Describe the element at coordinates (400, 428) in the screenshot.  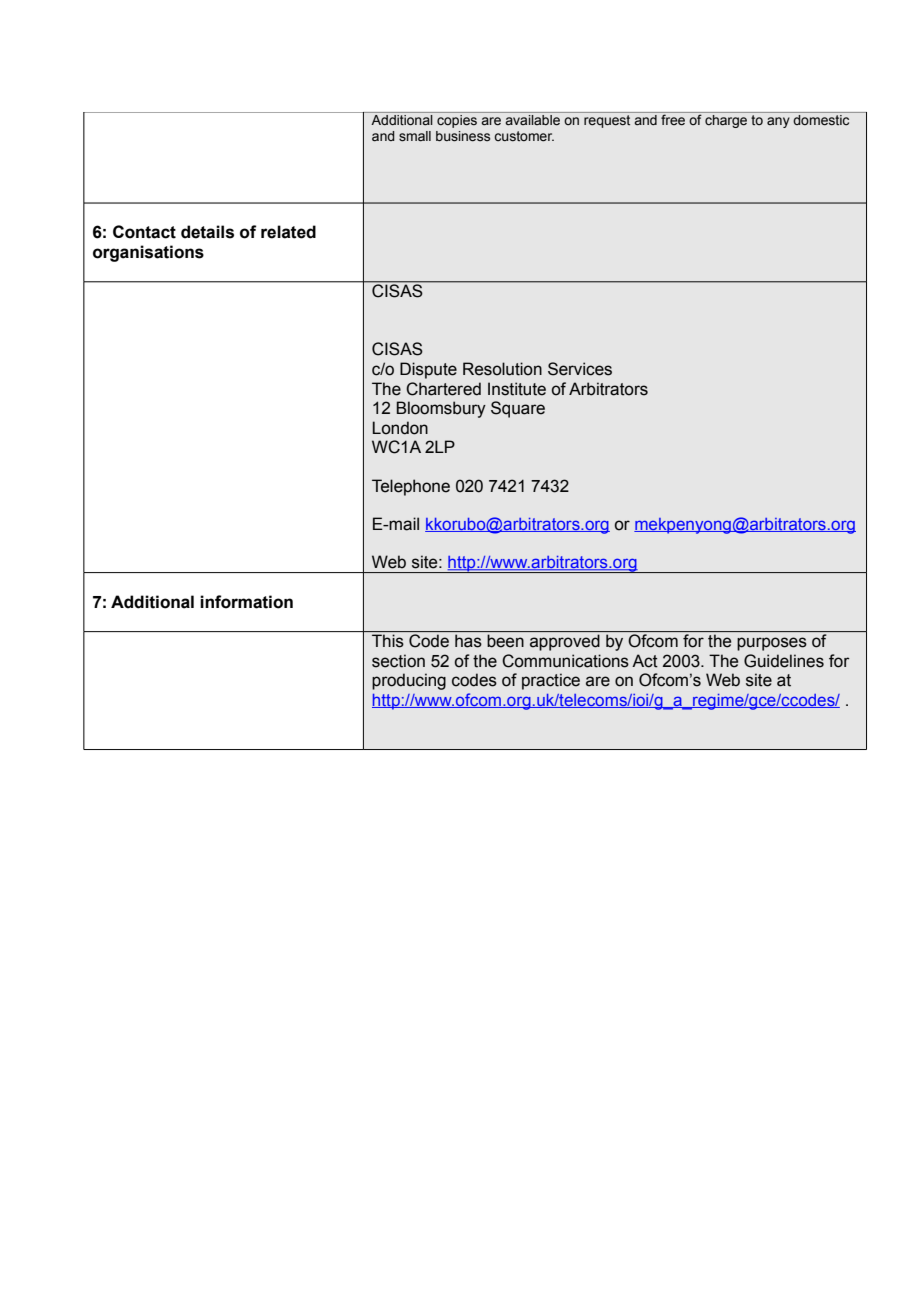
I see `London` at that location.
